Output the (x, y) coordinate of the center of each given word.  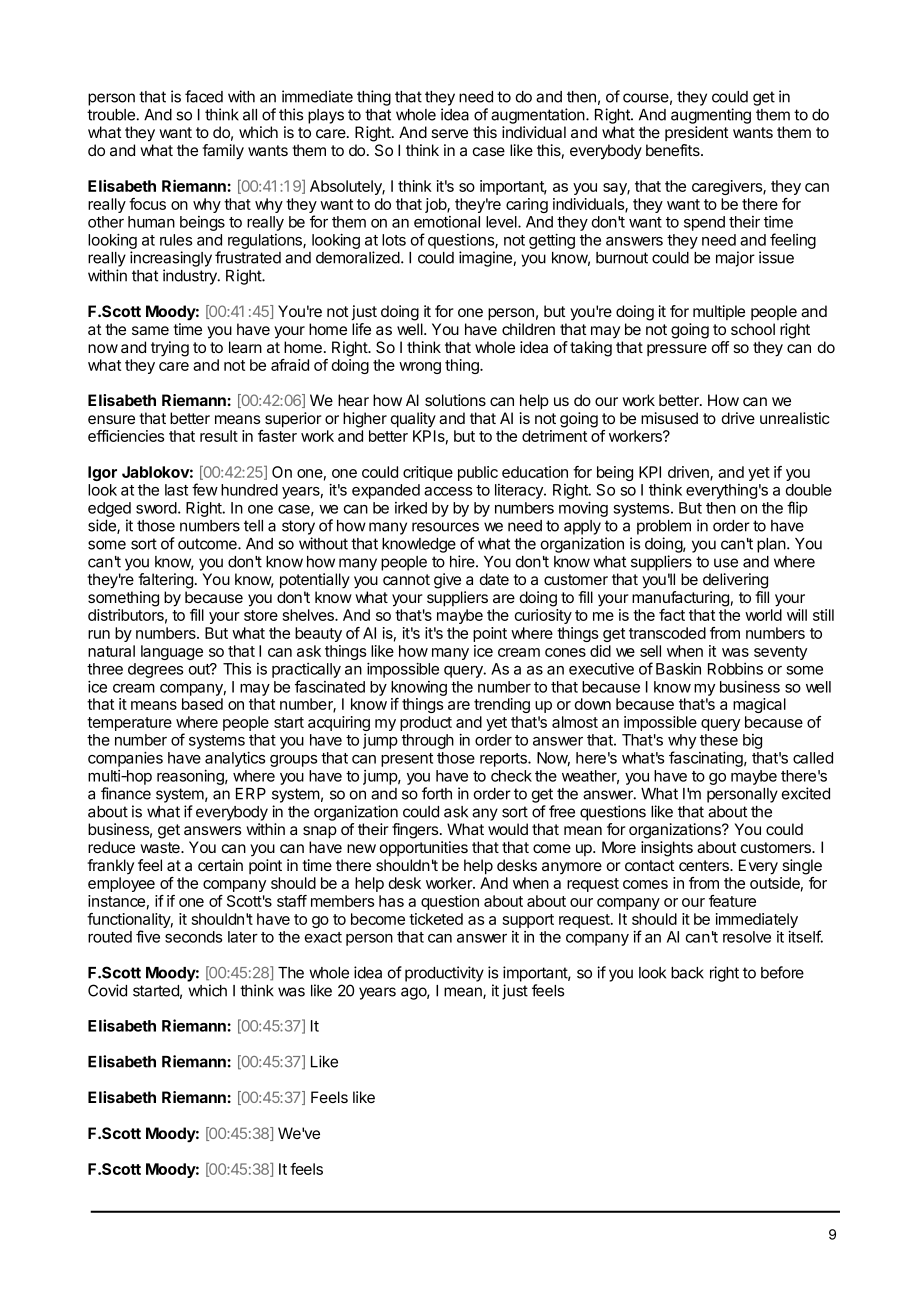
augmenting (711, 116)
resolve (747, 937)
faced (204, 96)
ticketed (436, 919)
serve (449, 133)
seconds (193, 937)
